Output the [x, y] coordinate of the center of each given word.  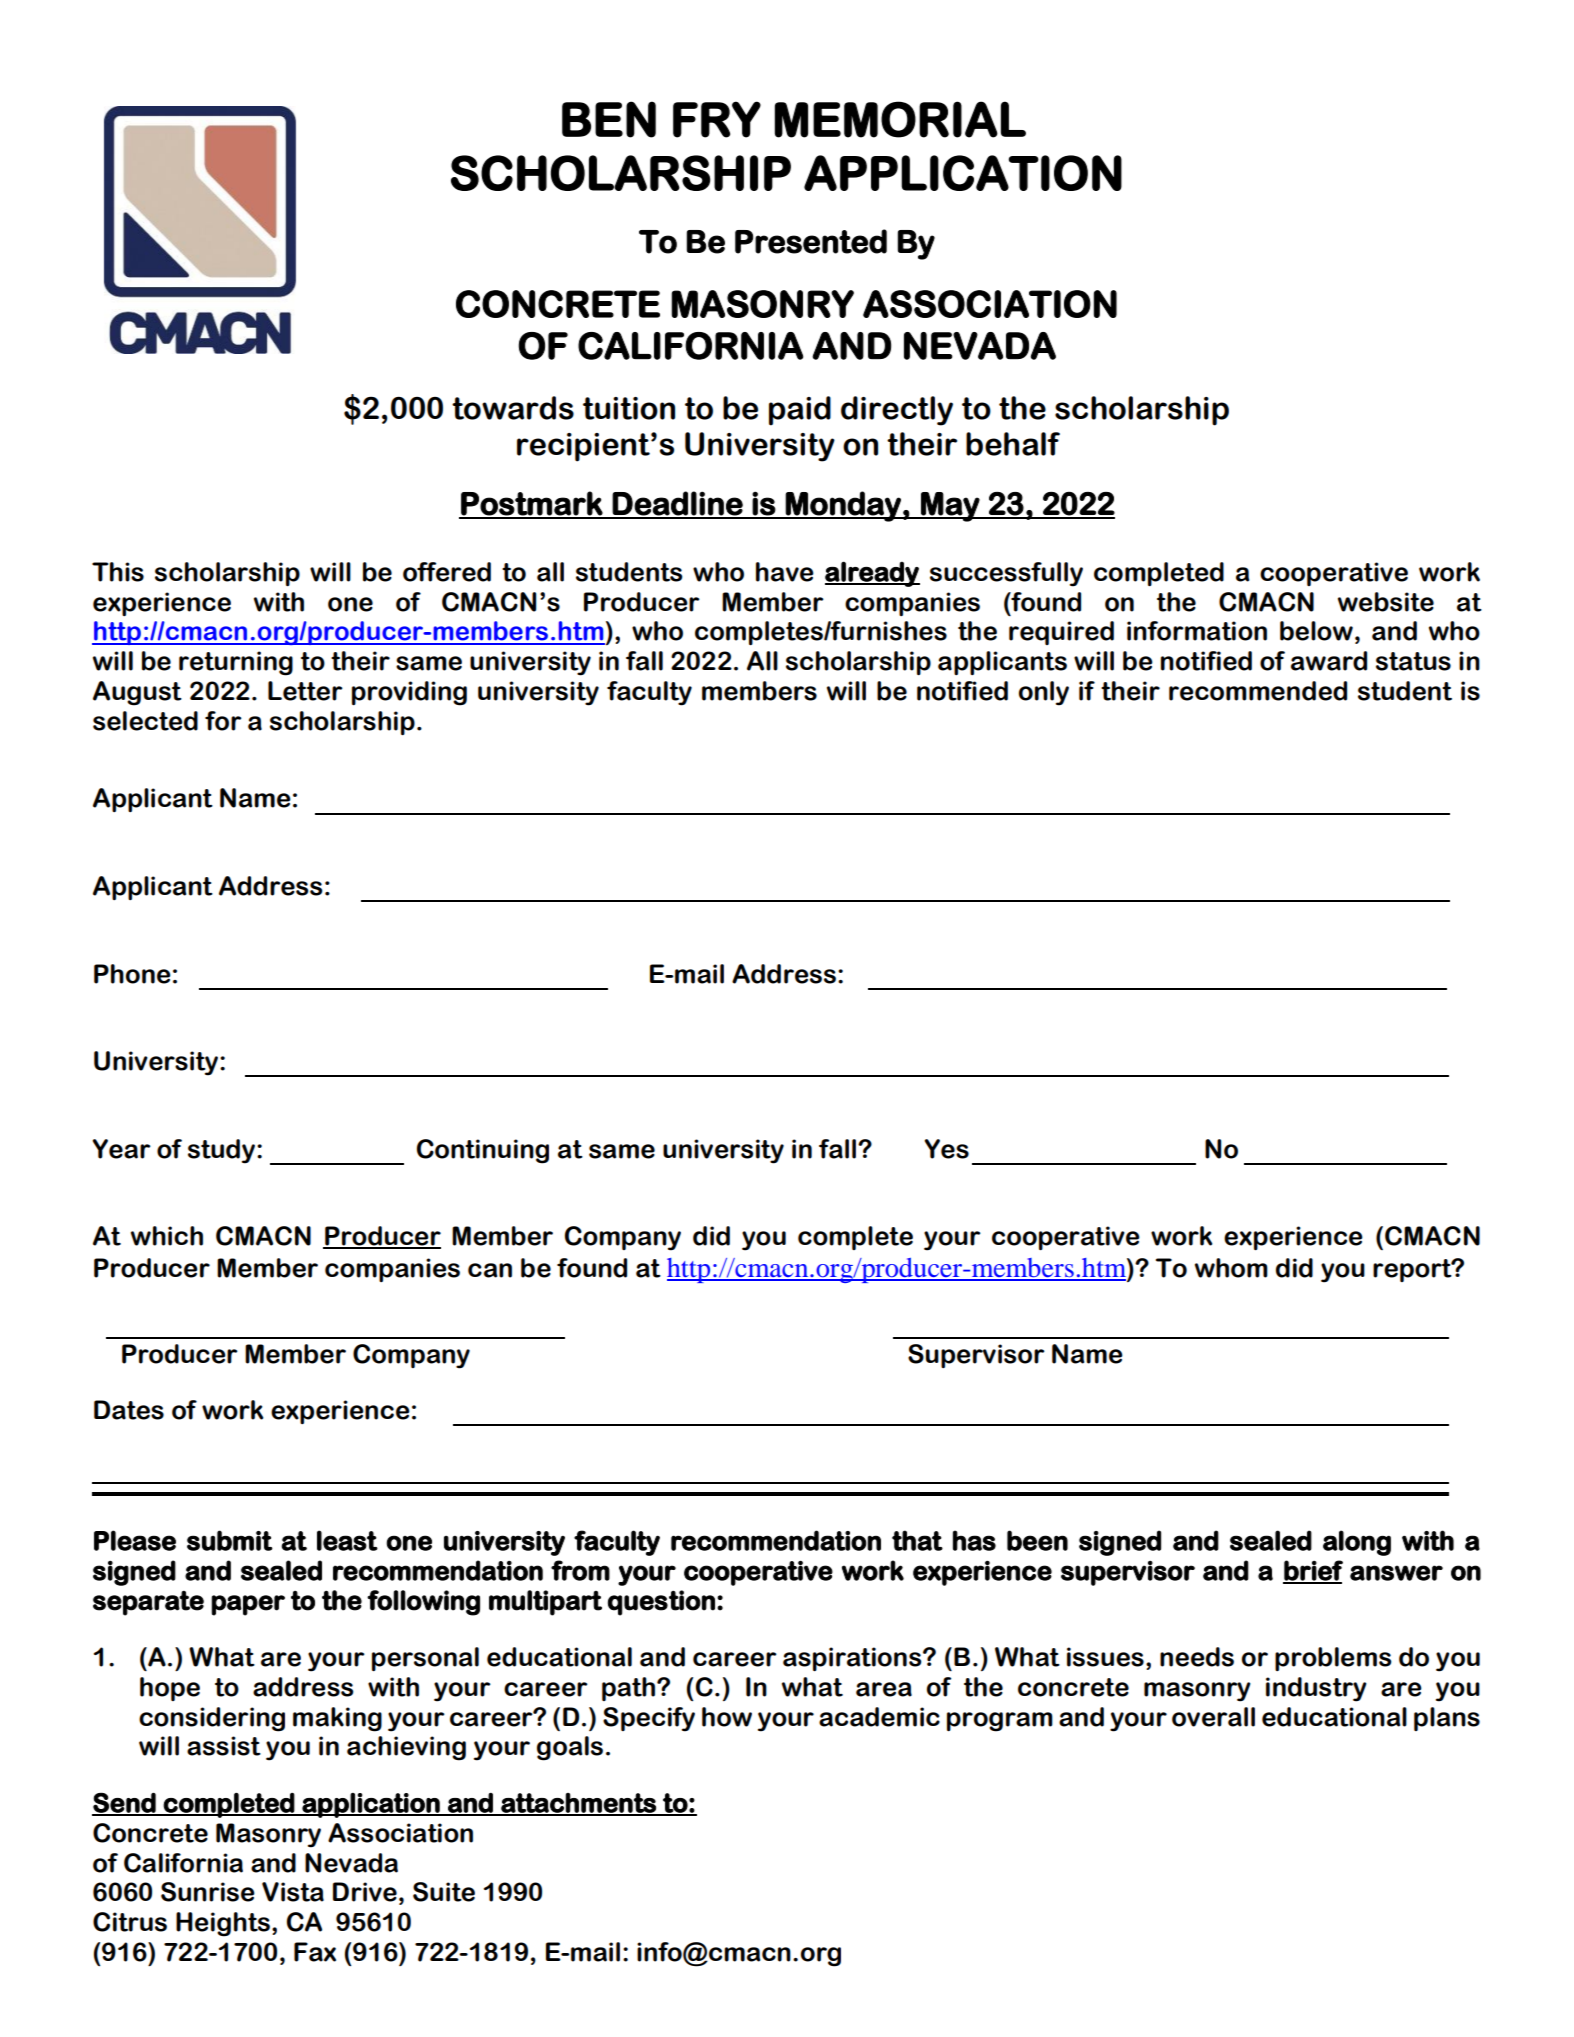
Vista [293, 1892]
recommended [1258, 691]
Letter [305, 691]
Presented [811, 241]
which [167, 1236]
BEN [609, 119]
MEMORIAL [900, 119]
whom [1231, 1268]
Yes [946, 1149]
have [785, 572]
